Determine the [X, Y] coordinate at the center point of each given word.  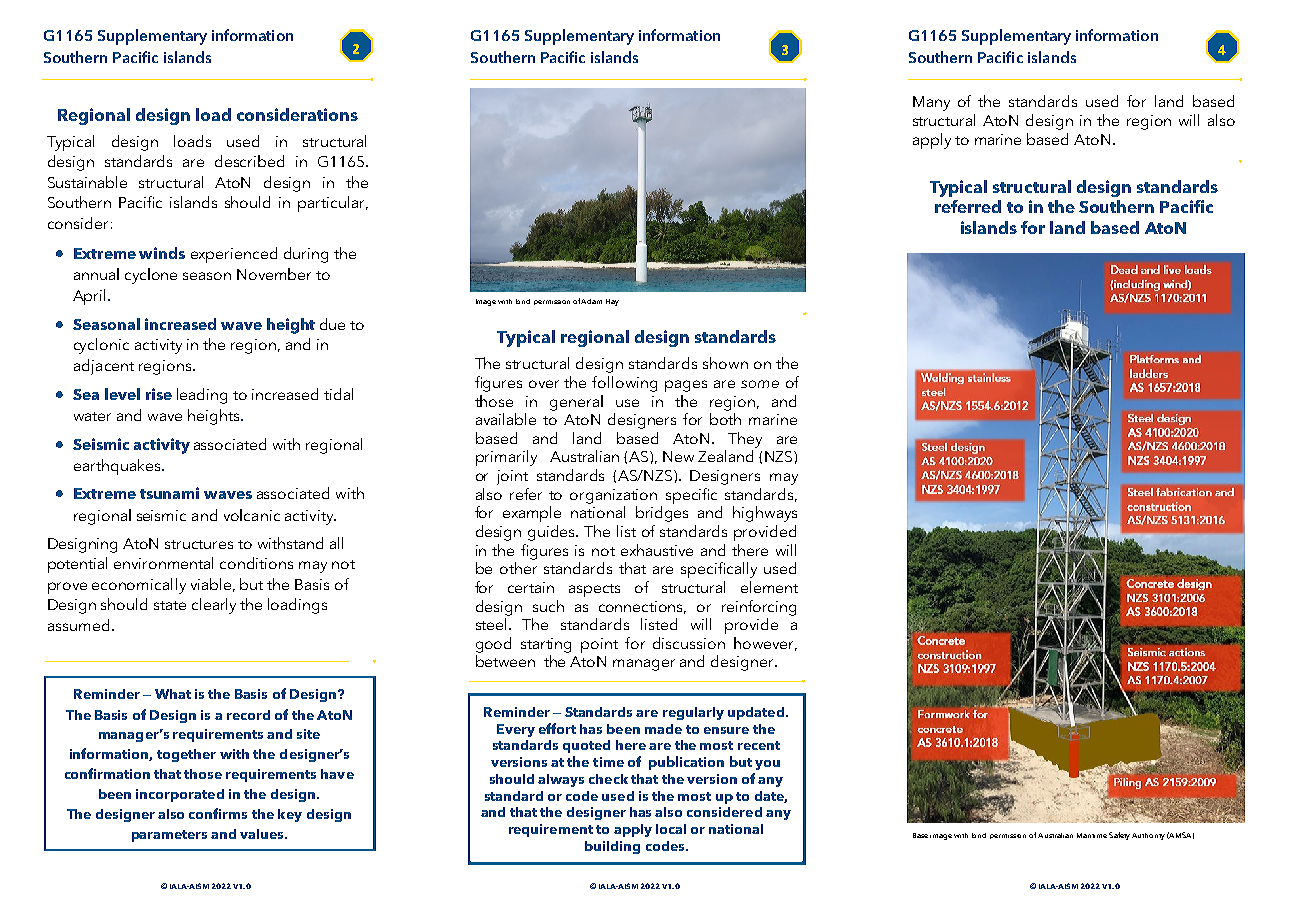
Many [931, 103]
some [760, 384]
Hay [612, 302]
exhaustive [657, 550]
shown [725, 363]
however [765, 644]
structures [199, 544]
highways [765, 514]
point [599, 645]
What [173, 694]
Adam [591, 301]
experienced [234, 255]
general [576, 403]
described [249, 161]
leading [202, 396]
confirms [218, 813]
